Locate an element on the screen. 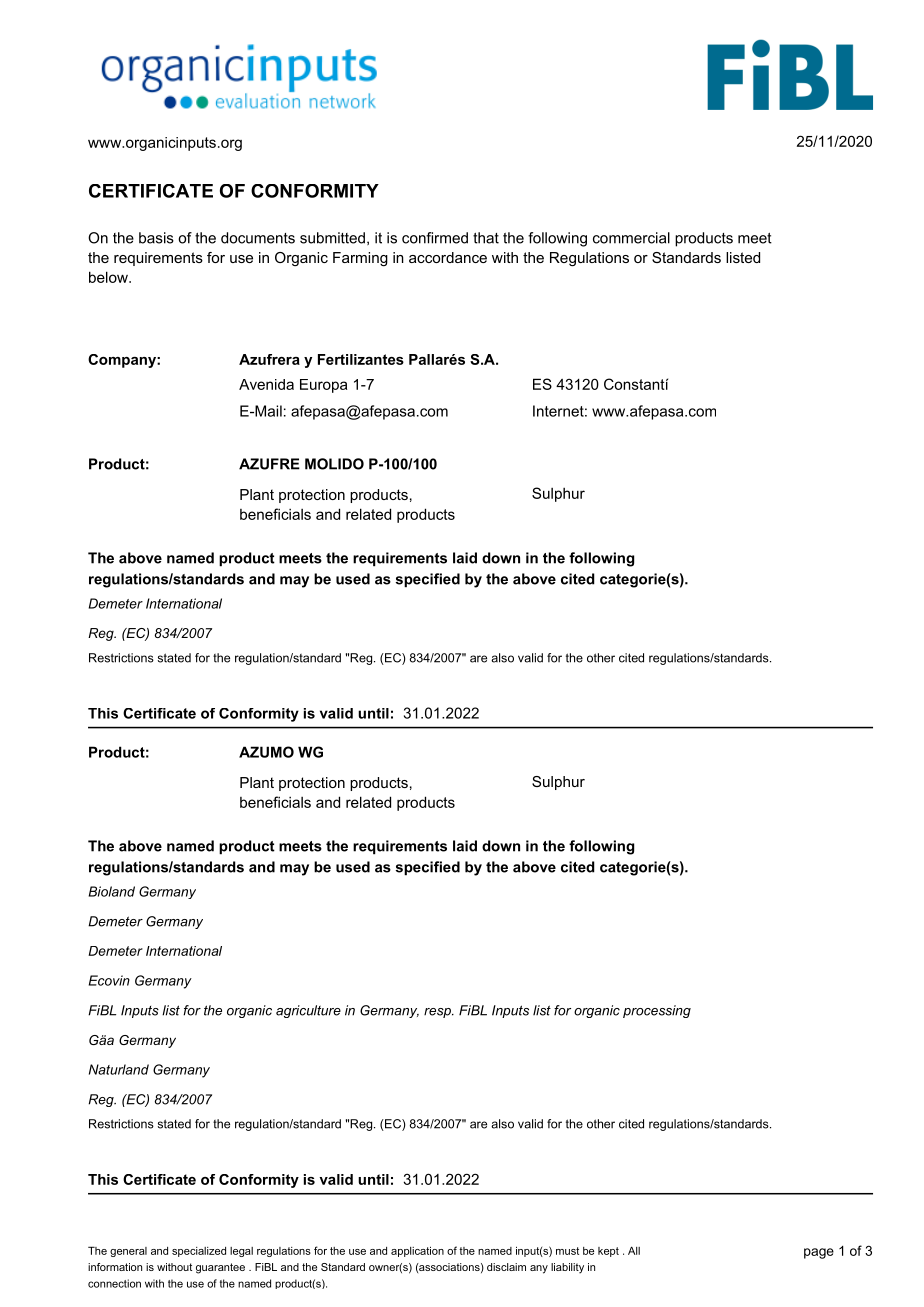  accordance is located at coordinates (448, 257).
